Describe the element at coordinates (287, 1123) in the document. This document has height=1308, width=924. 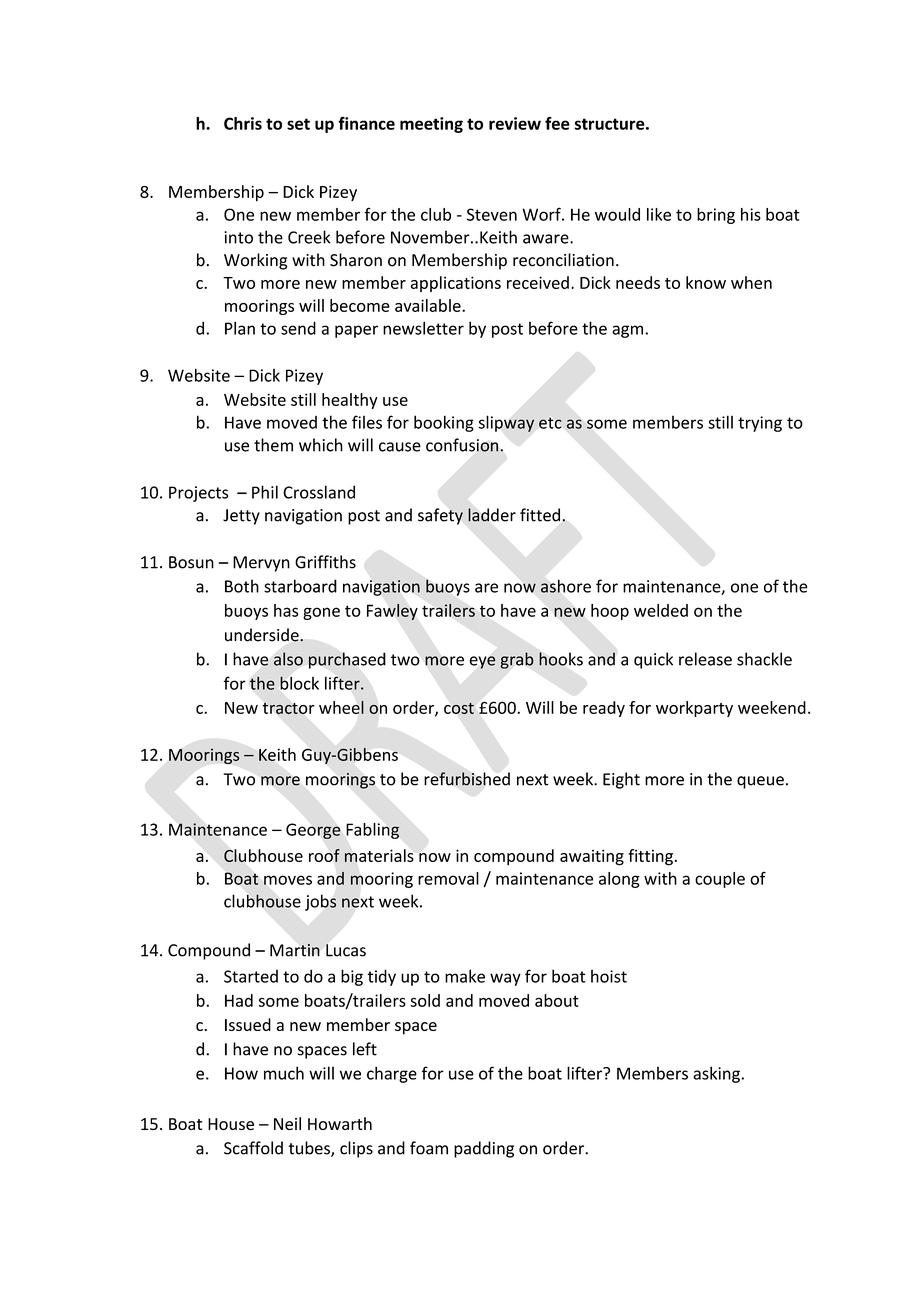
I see `Neil` at that location.
